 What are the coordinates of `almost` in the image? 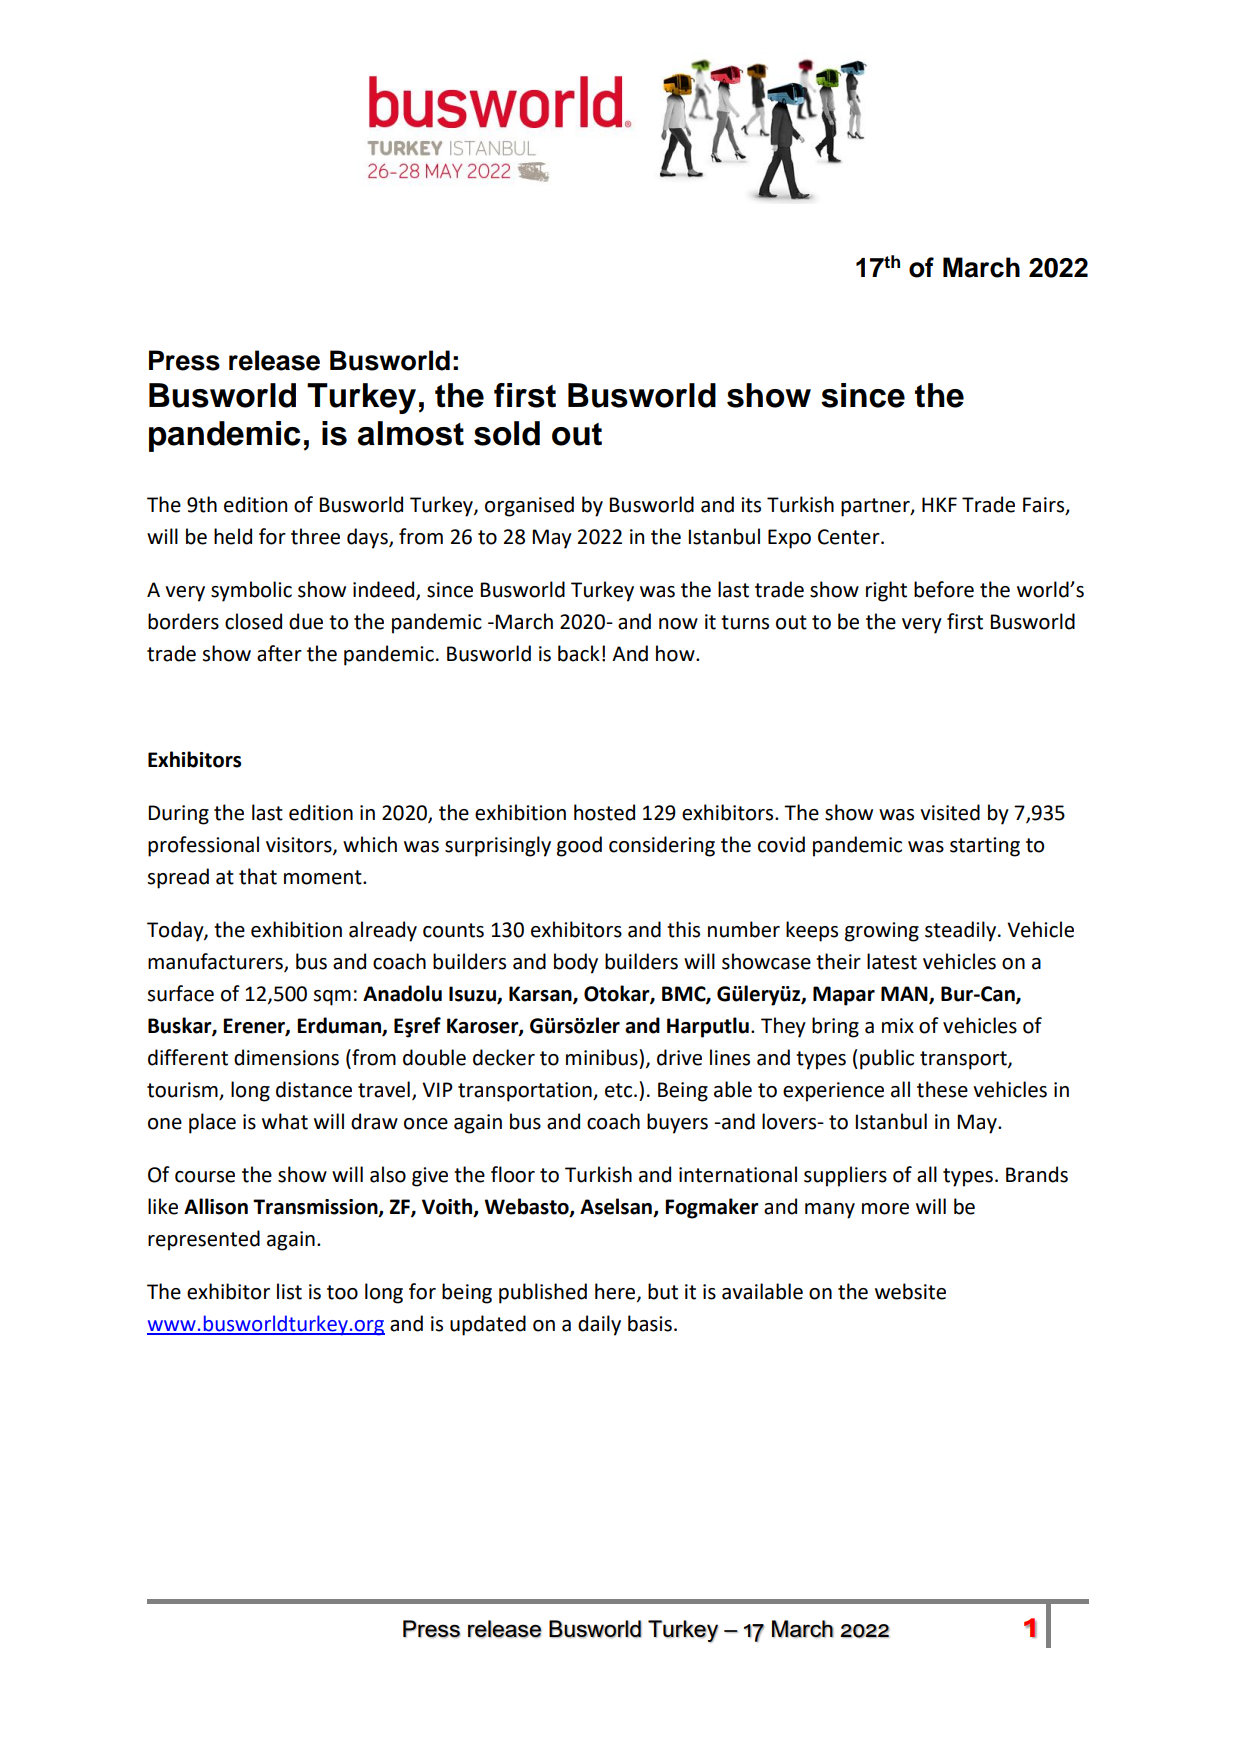 It's located at (411, 433).
